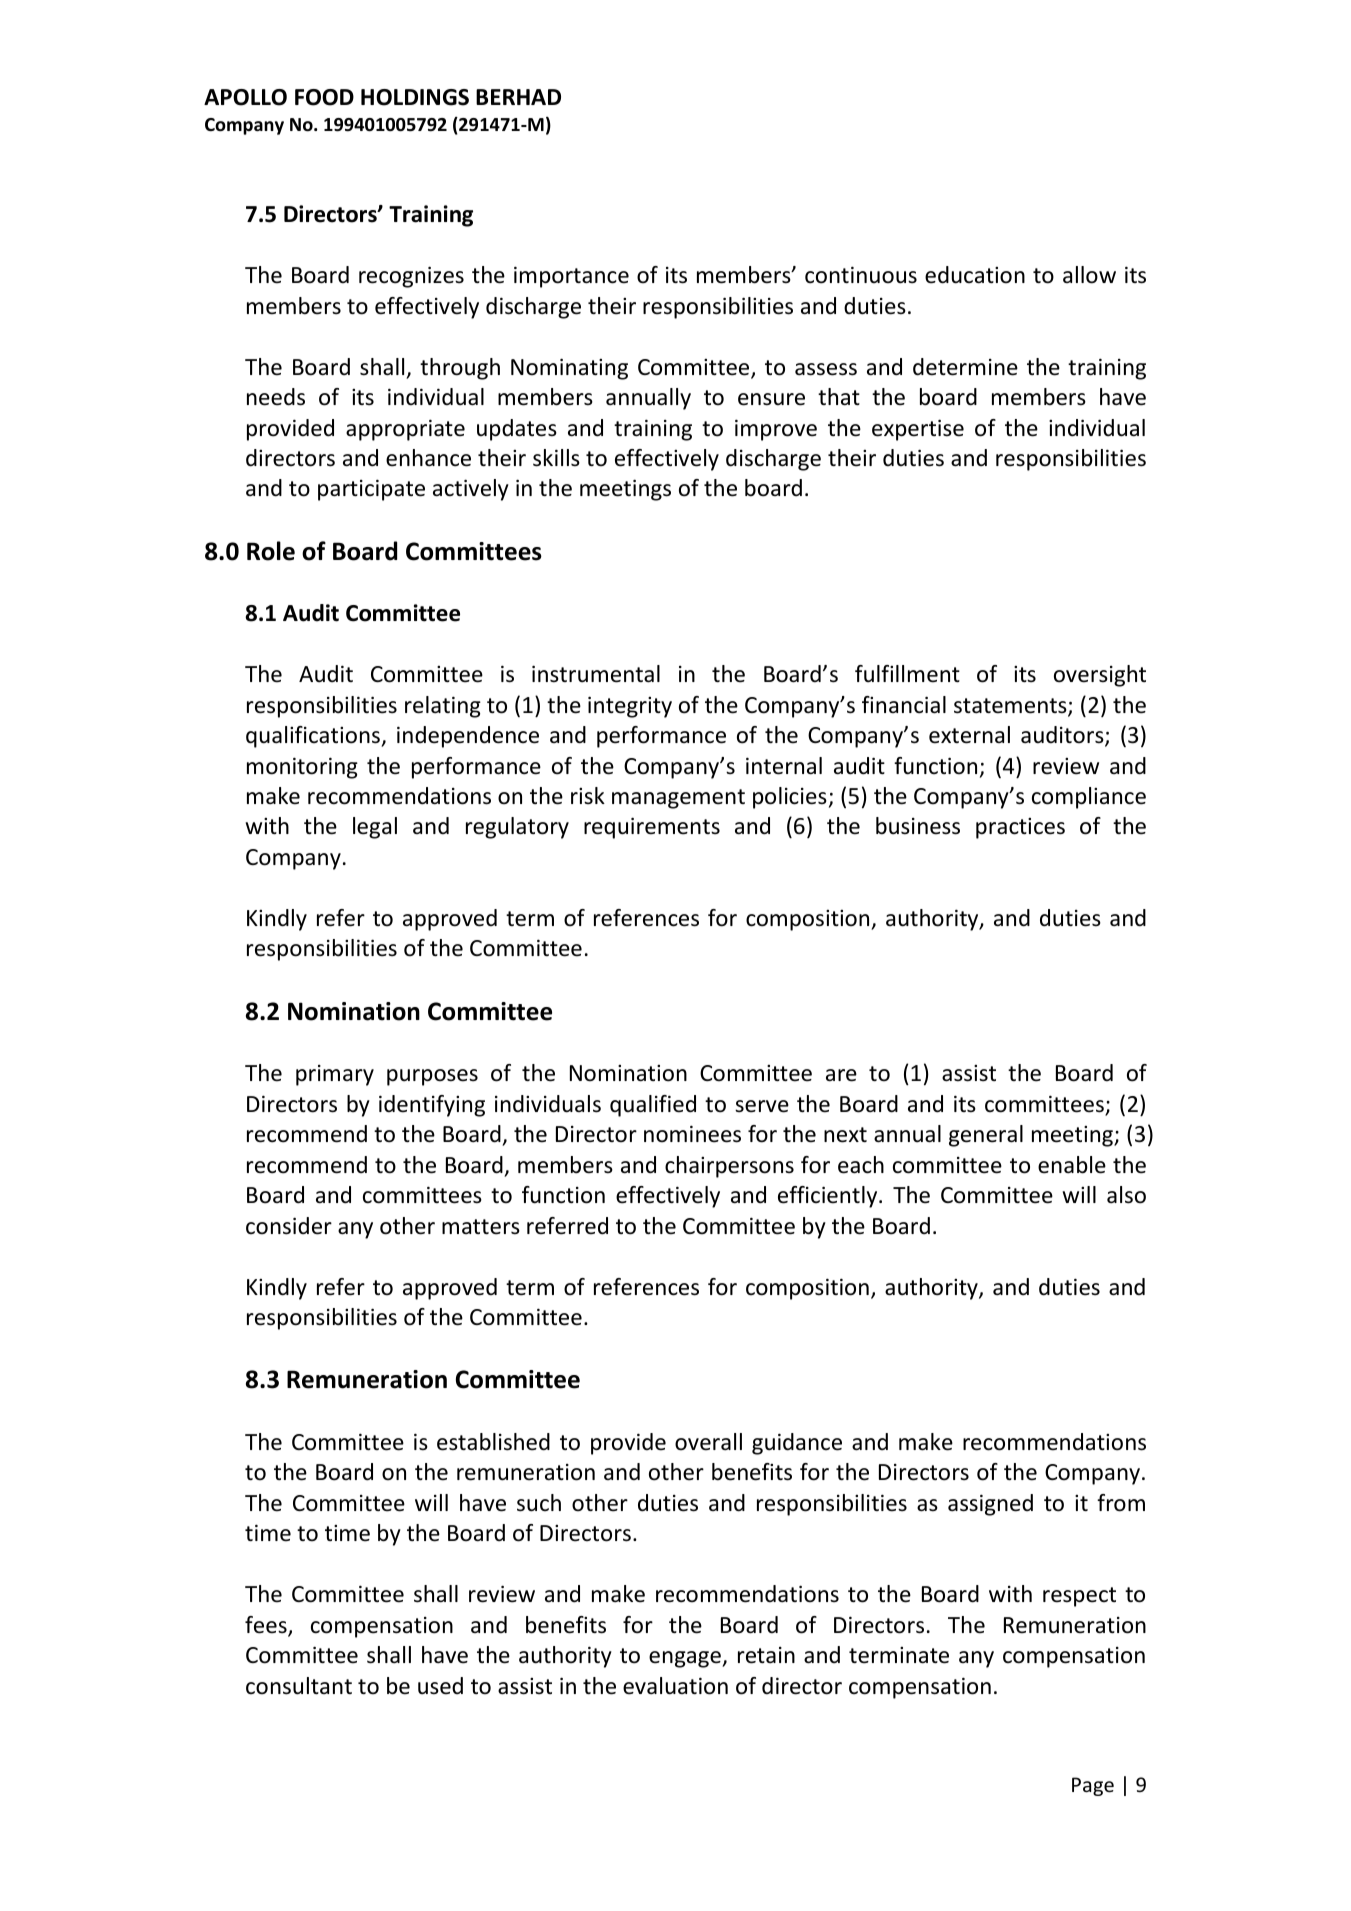 The width and height of the document is (1351, 1911). I want to click on evaluation, so click(675, 1686).
